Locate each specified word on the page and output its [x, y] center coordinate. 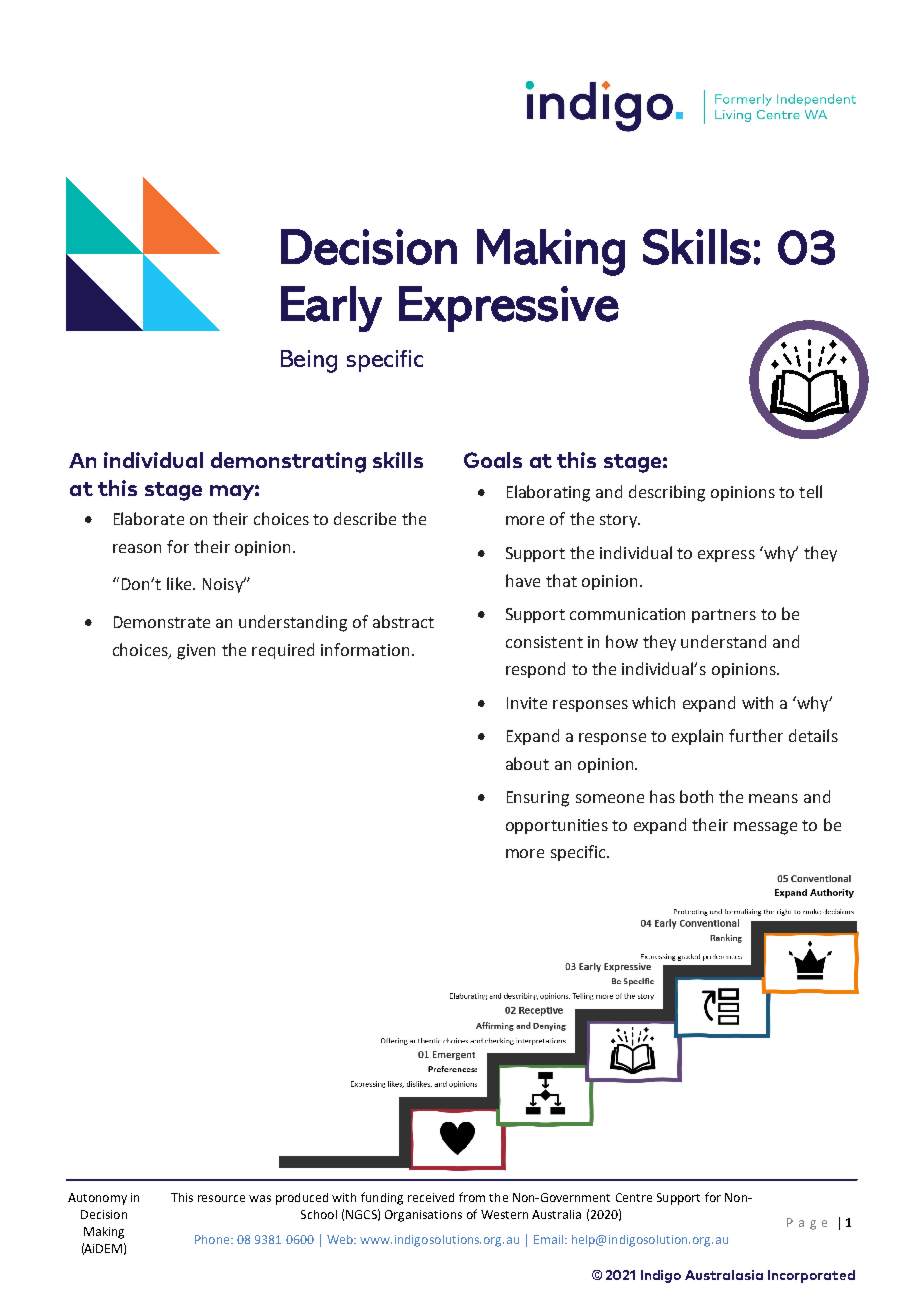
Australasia [724, 1275]
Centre [634, 1197]
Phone [213, 1239]
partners [724, 616]
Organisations [423, 1216]
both [696, 796]
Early [331, 309]
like [180, 583]
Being [309, 361]
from [472, 1197]
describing [667, 493]
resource [221, 1198]
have [523, 580]
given [196, 652]
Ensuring [538, 799]
